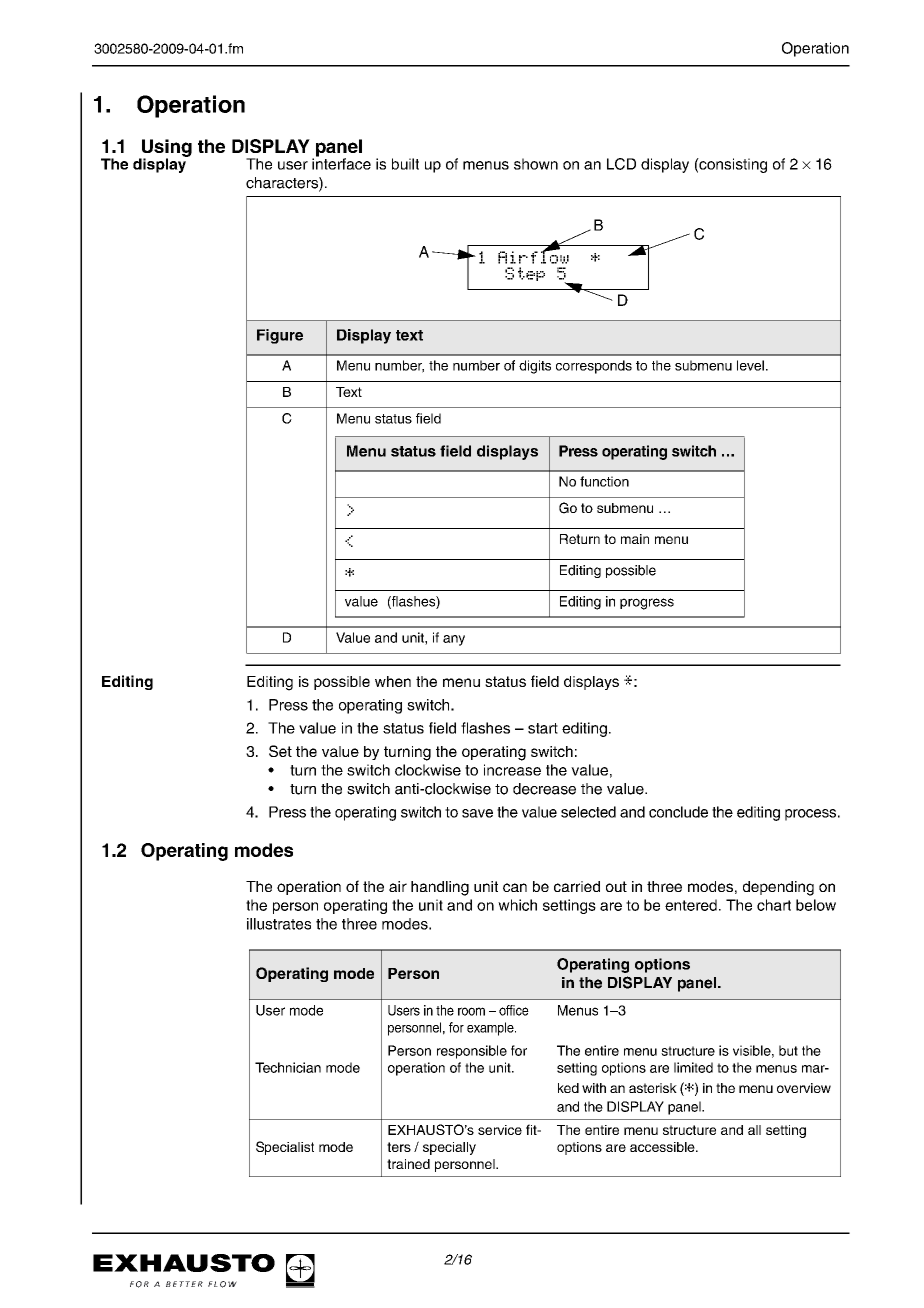  What do you see at coordinates (536, 164) in the document?
I see `shown` at bounding box center [536, 164].
